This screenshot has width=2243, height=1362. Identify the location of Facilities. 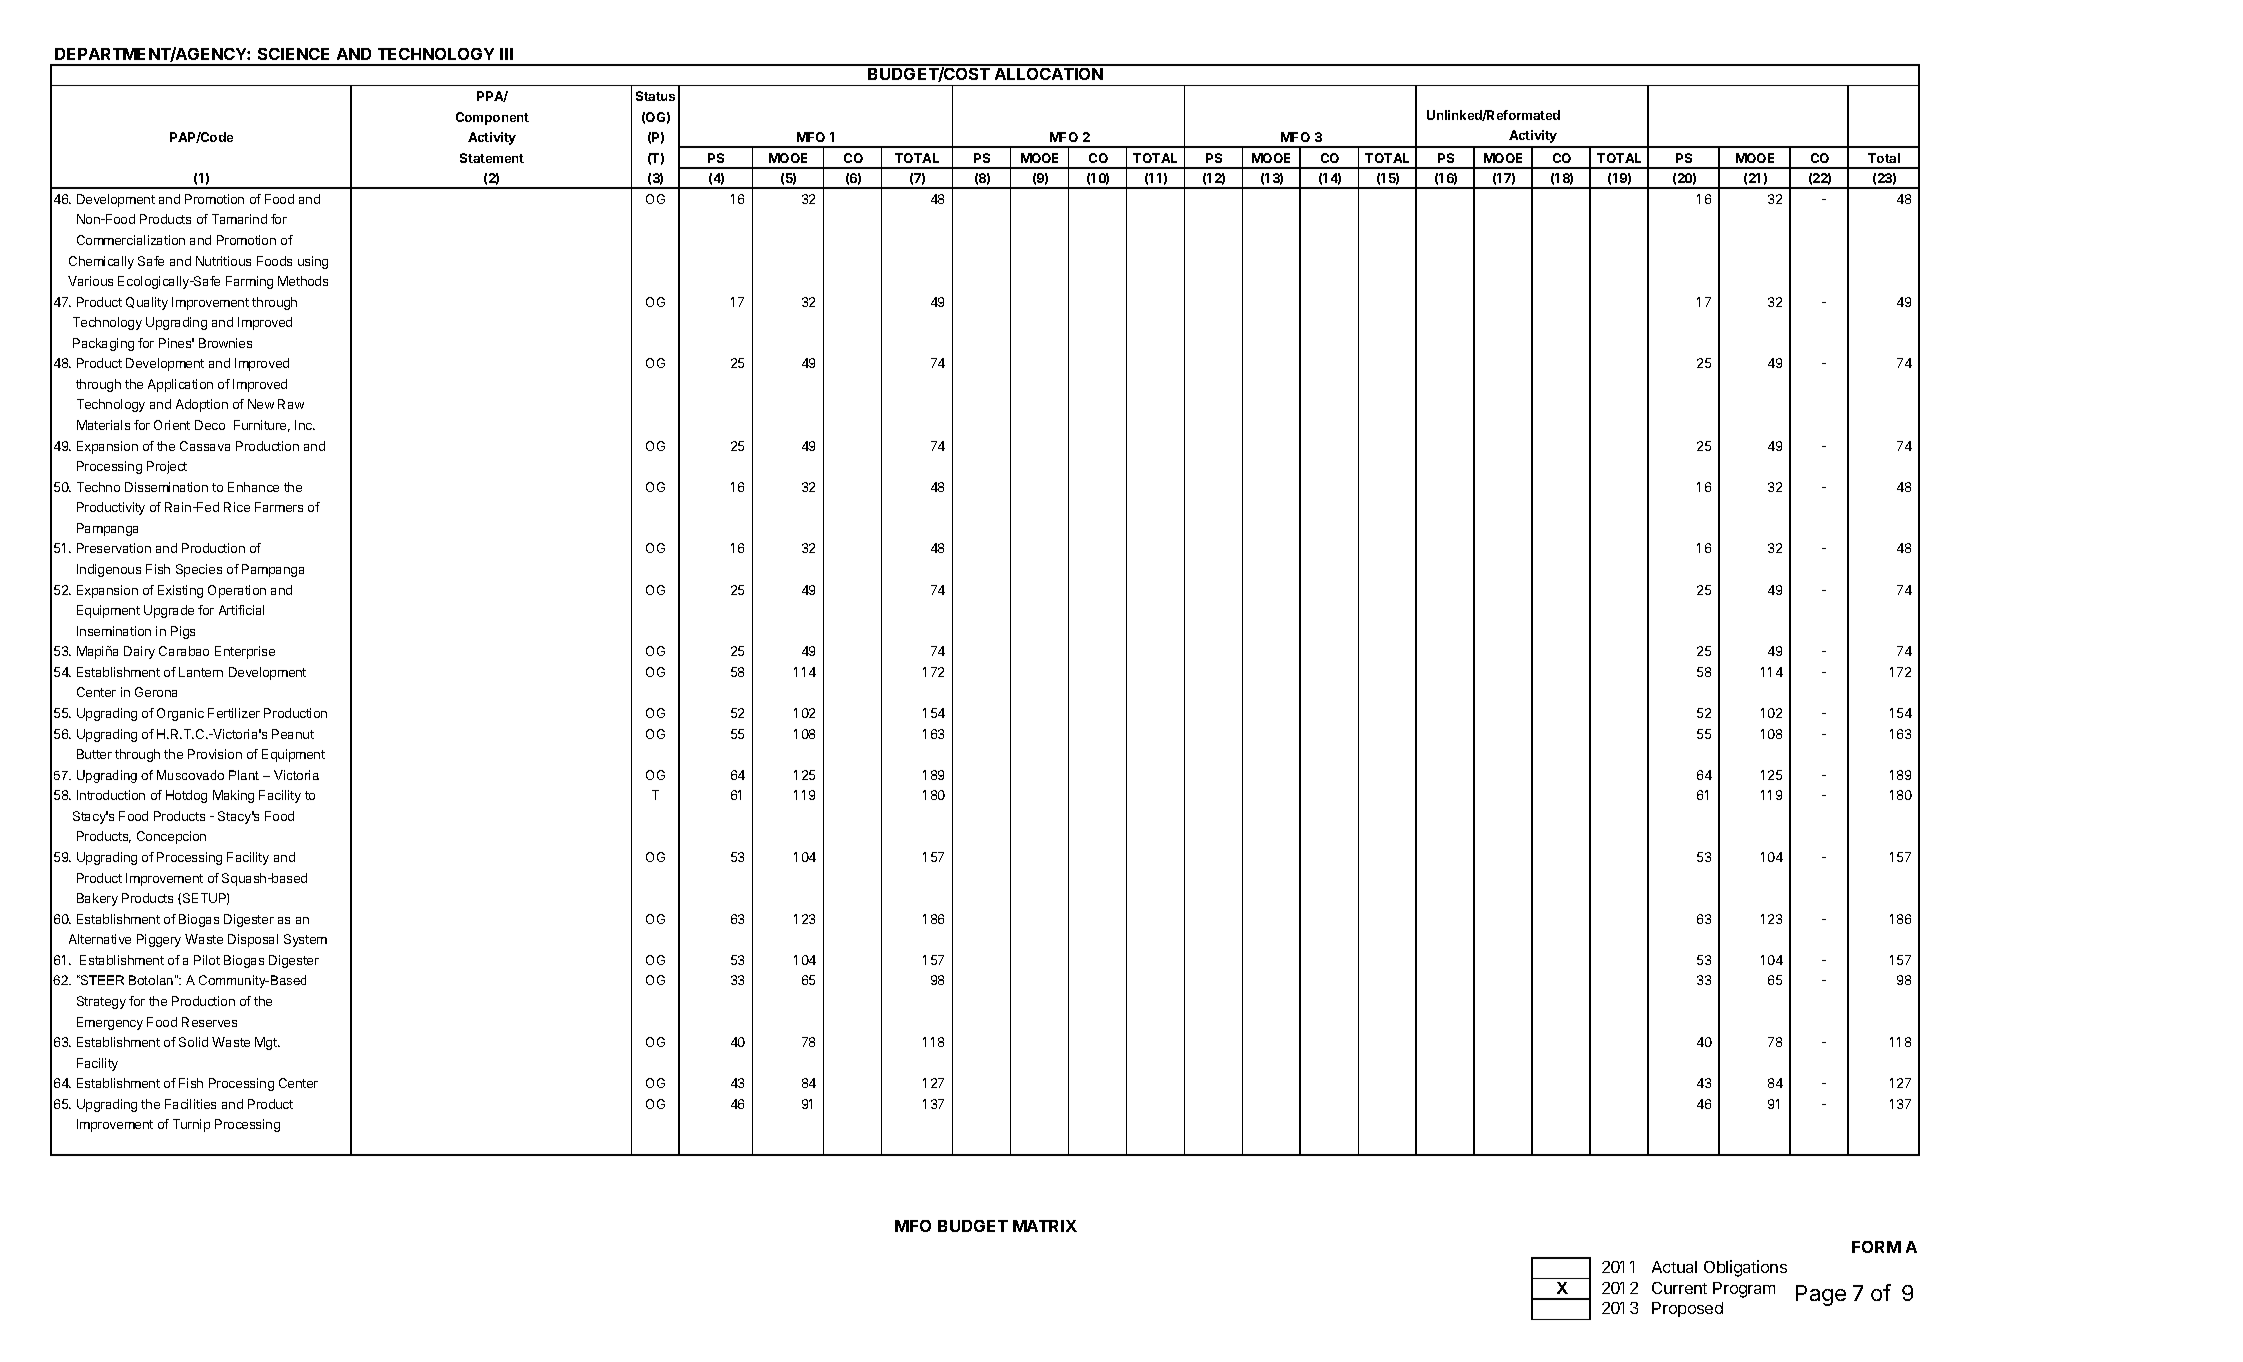
(190, 1104).
